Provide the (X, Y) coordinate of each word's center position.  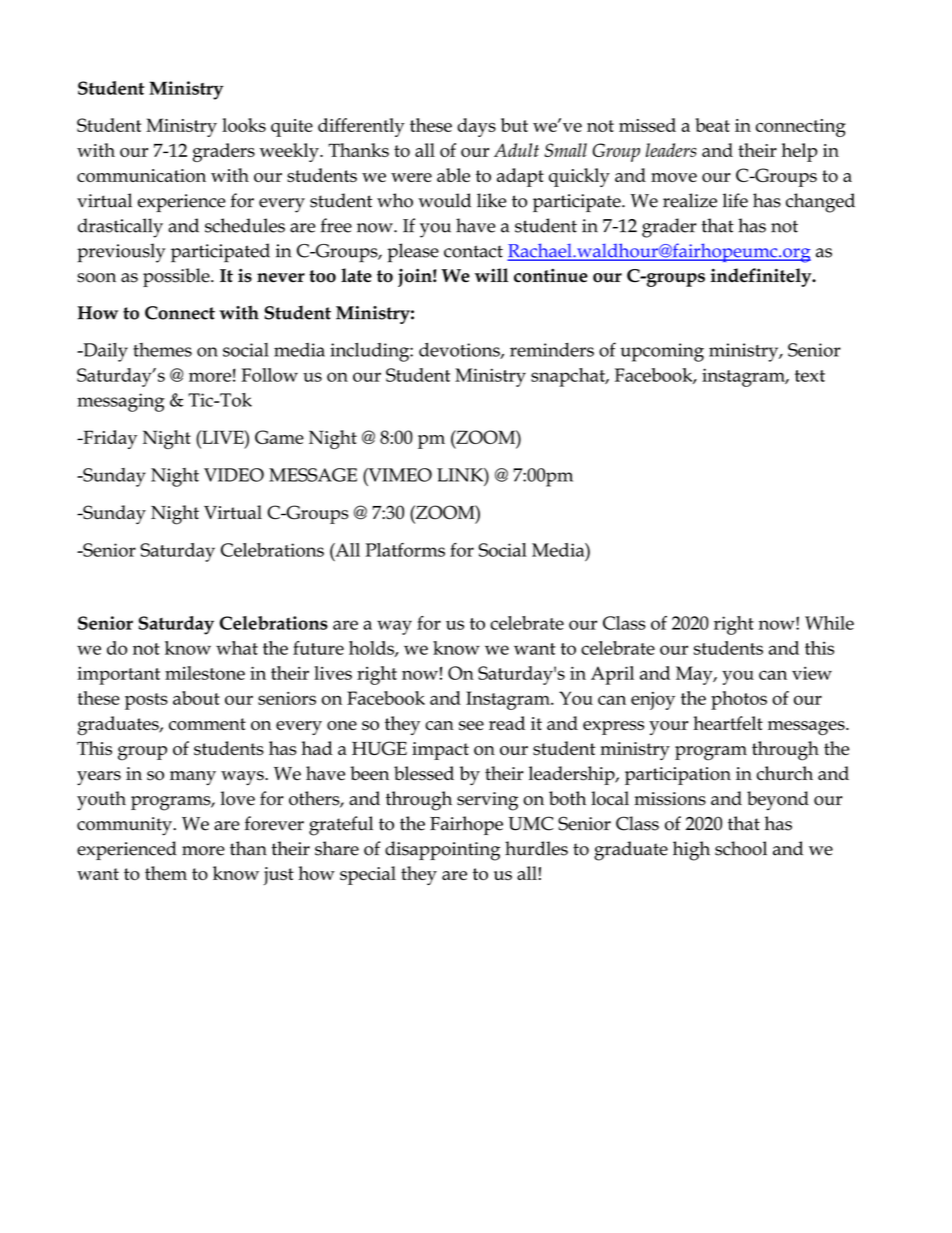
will (491, 275)
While (829, 623)
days (476, 127)
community (125, 826)
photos (739, 700)
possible (177, 277)
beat (712, 125)
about (196, 698)
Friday (109, 439)
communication (141, 175)
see (471, 725)
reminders (552, 350)
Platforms (405, 550)
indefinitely (762, 277)
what (237, 648)
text (810, 376)
